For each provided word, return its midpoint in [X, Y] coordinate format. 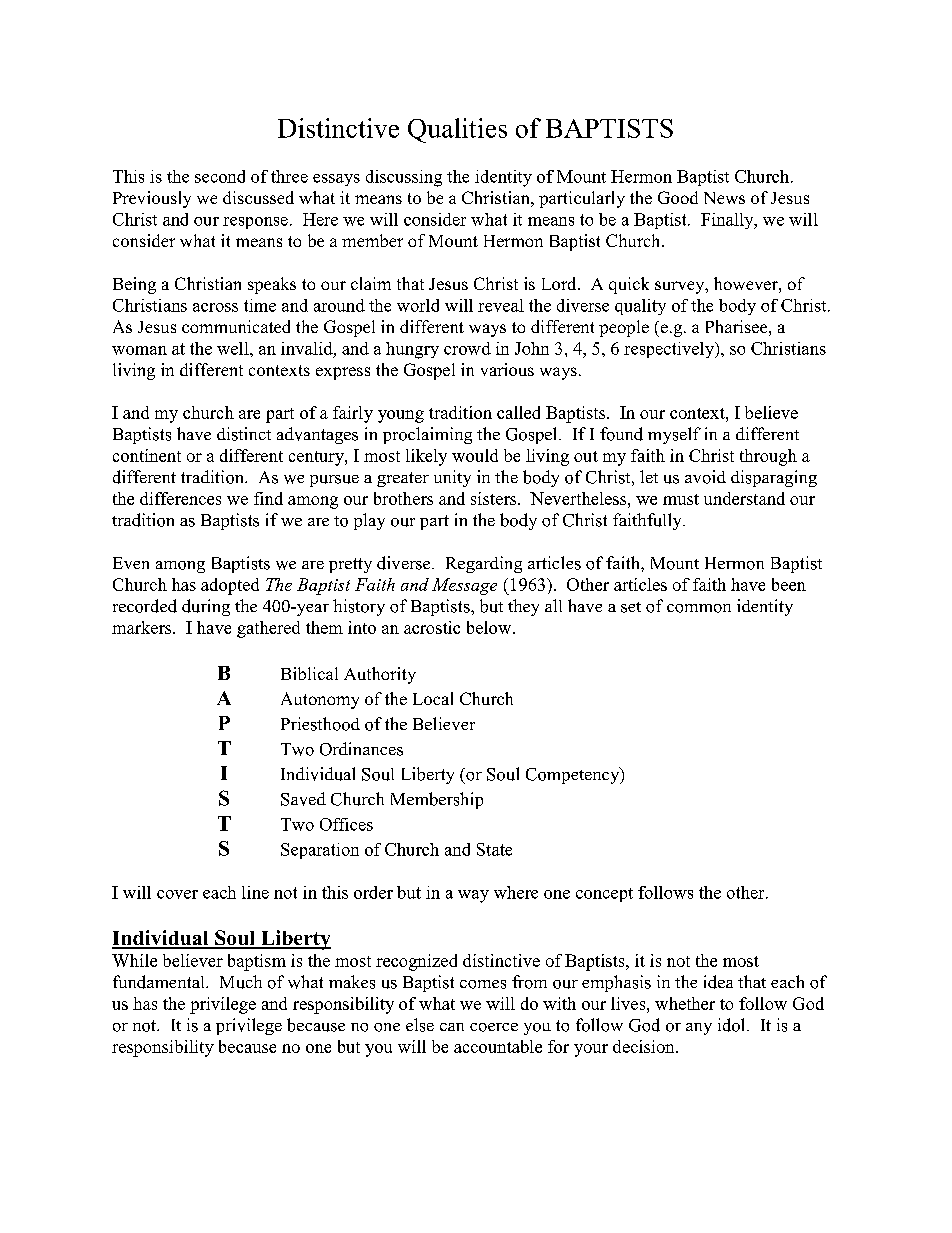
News [724, 198]
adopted [230, 586]
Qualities [457, 130]
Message [464, 586]
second [220, 176]
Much [241, 982]
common [699, 608]
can [452, 1027]
